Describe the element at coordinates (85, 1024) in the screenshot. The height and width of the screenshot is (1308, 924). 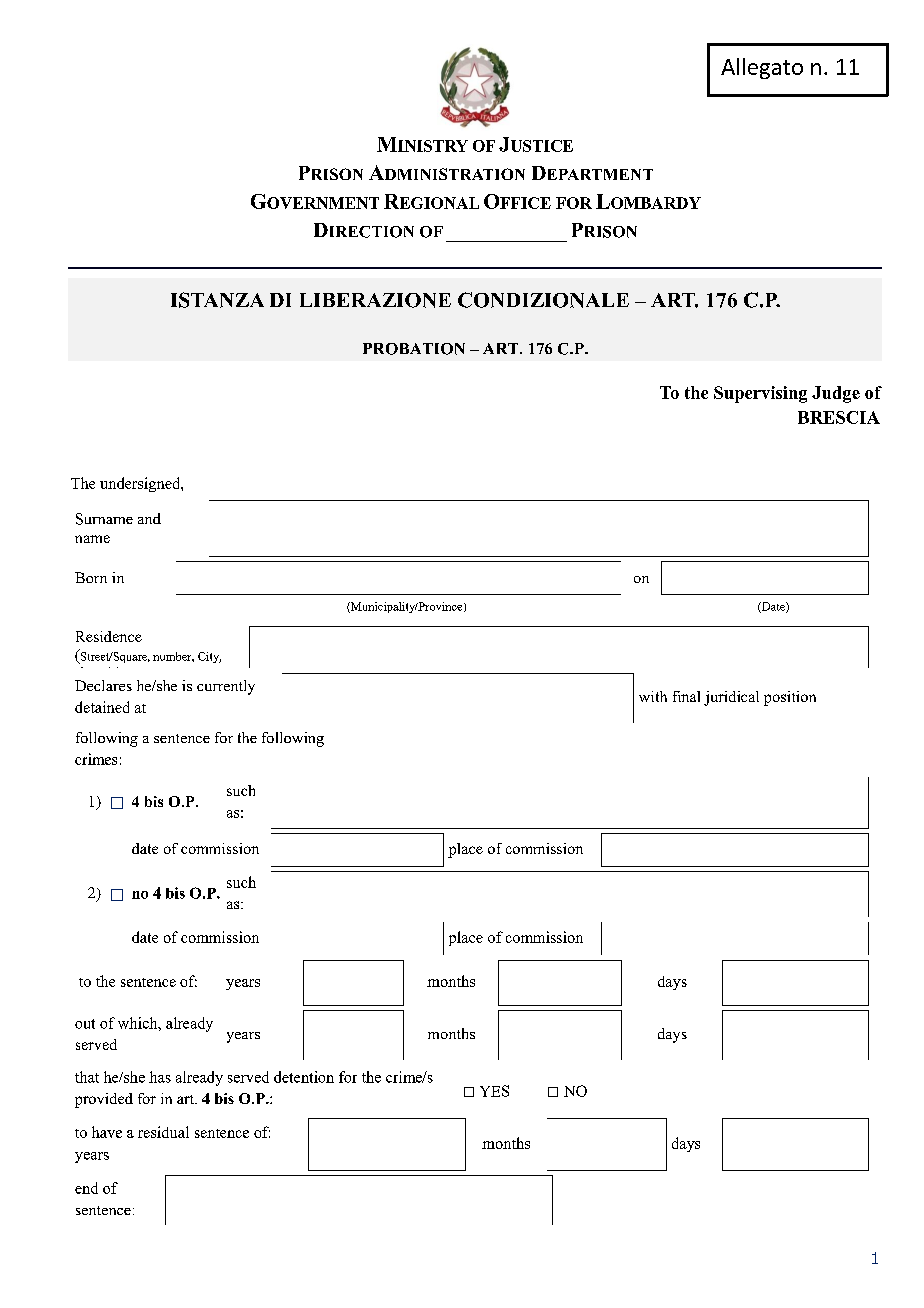
I see `out` at that location.
